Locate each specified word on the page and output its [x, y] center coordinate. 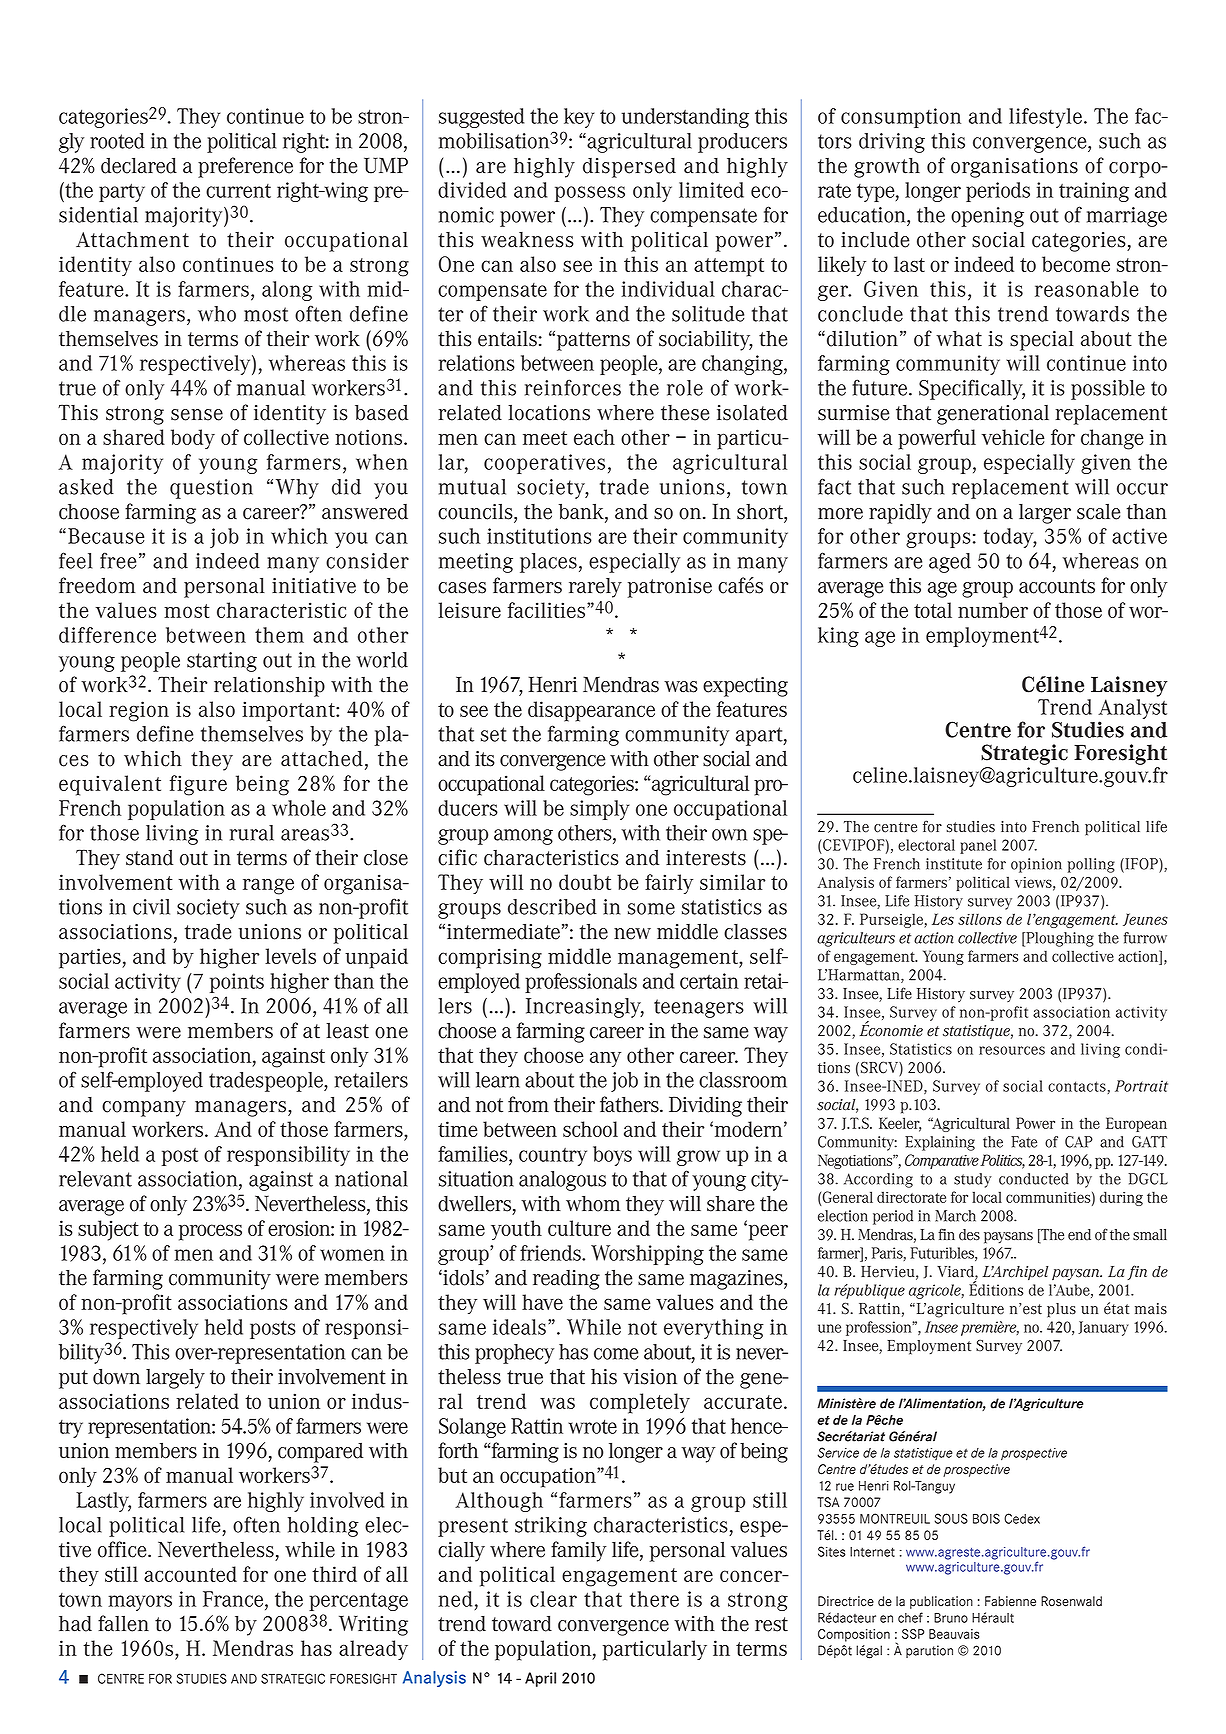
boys [612, 1156]
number [993, 610]
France [234, 1599]
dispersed [629, 167]
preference [245, 167]
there [654, 1599]
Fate [1024, 1142]
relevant [95, 1179]
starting [222, 662]
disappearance [591, 711]
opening [987, 217]
